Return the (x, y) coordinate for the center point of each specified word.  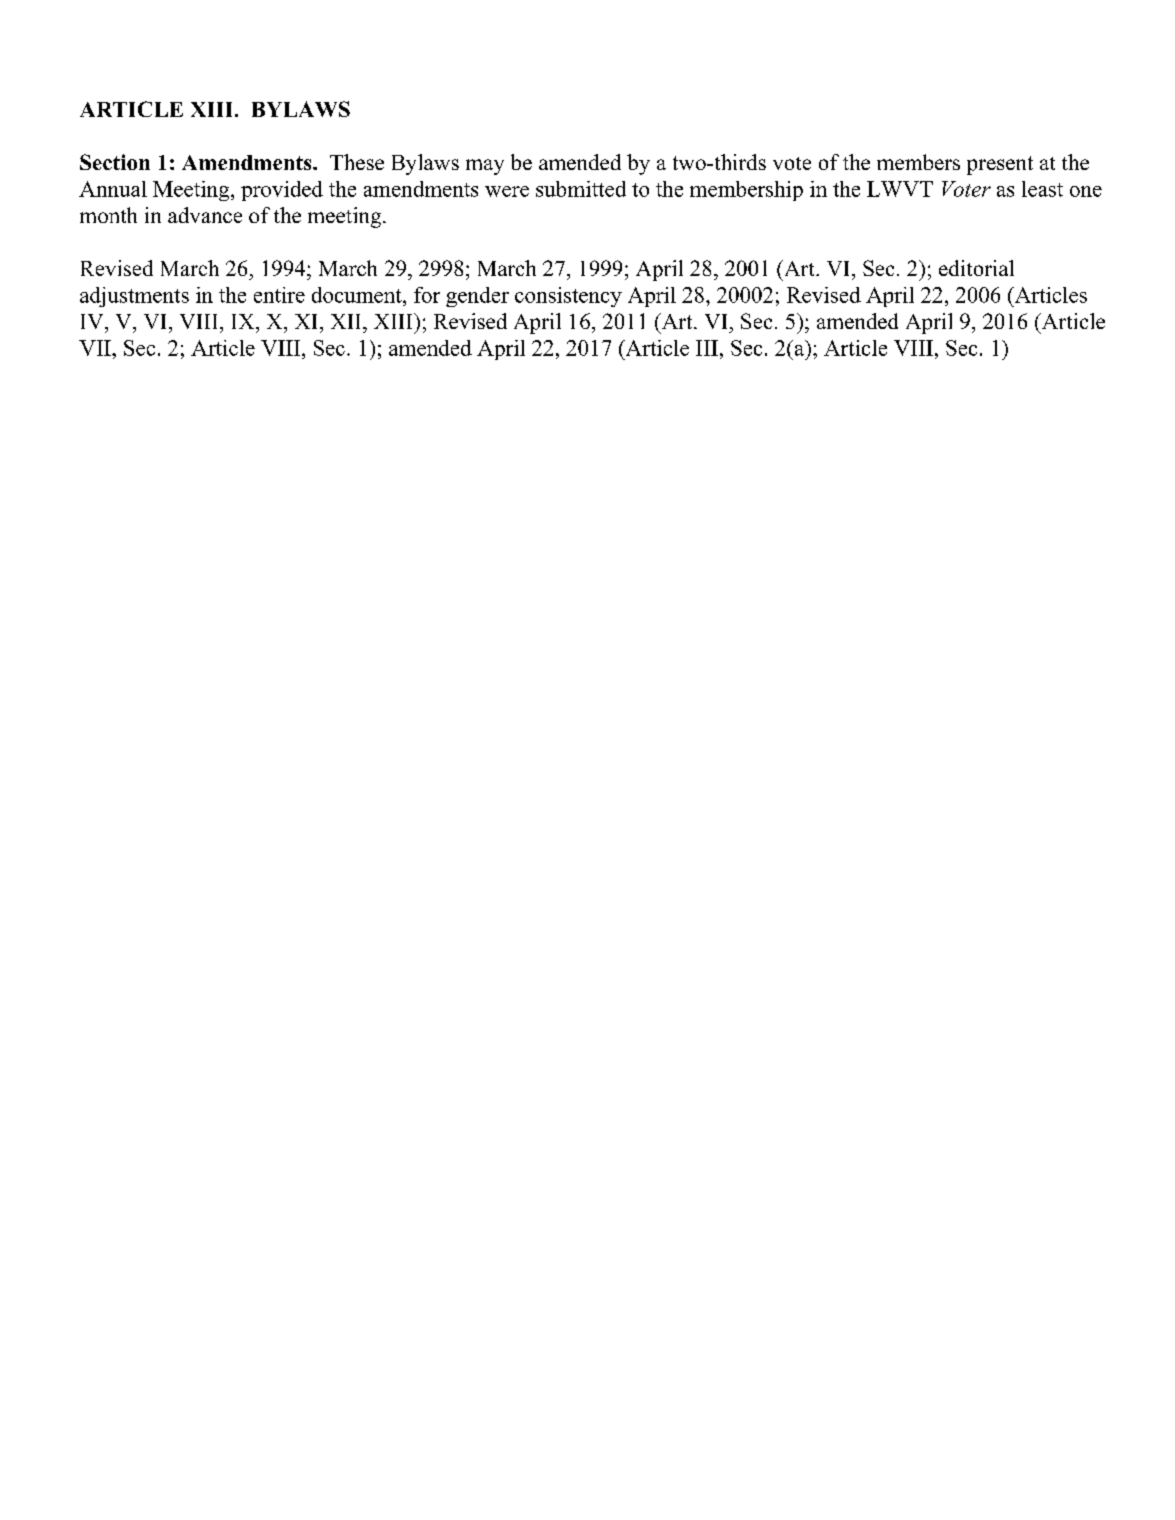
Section (115, 162)
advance (205, 215)
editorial (976, 268)
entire (279, 295)
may (485, 167)
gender (477, 297)
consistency (568, 297)
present (1000, 165)
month (108, 215)
